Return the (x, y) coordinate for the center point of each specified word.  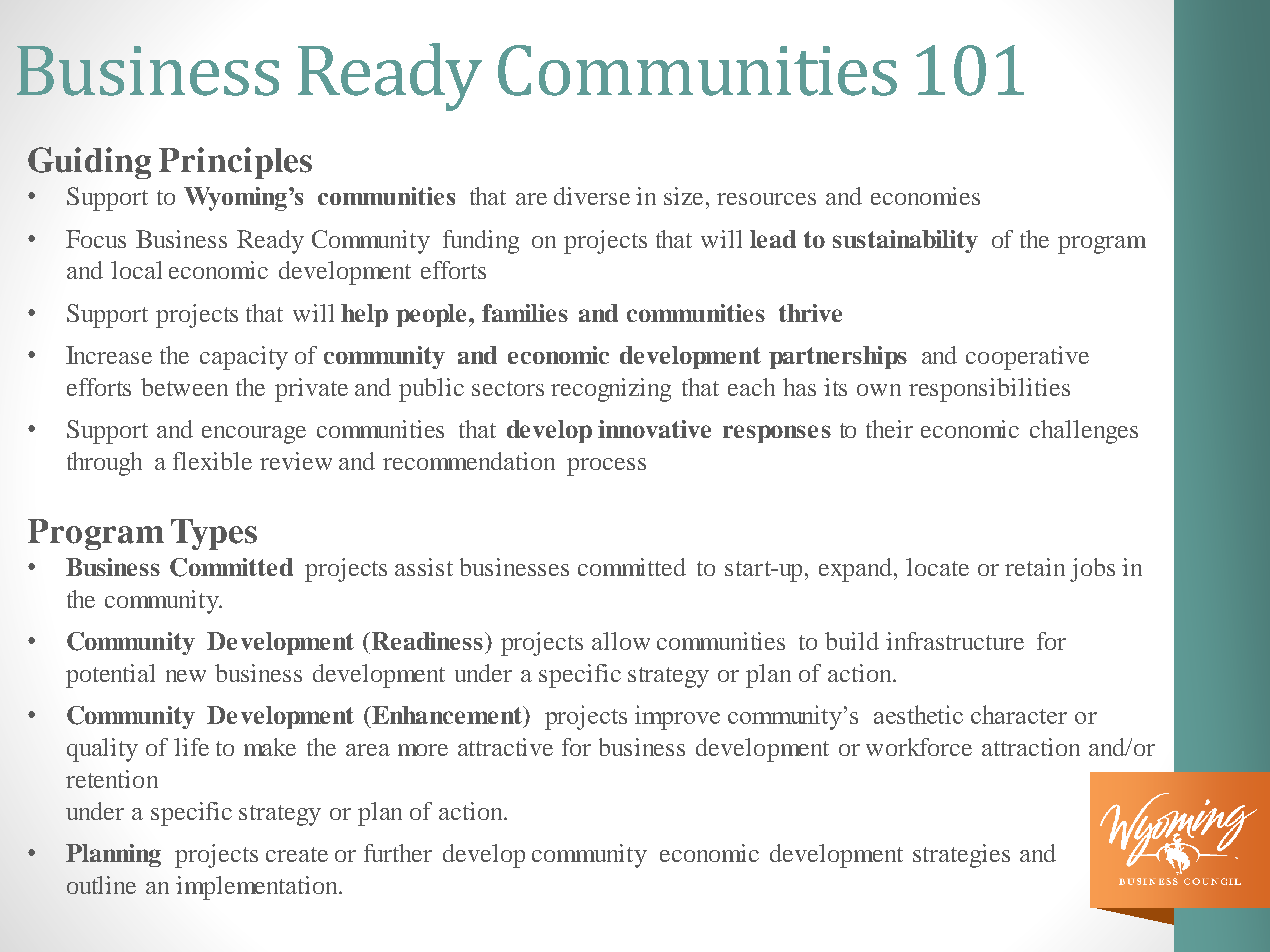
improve (677, 717)
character (1019, 714)
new (186, 676)
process (606, 467)
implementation (258, 888)
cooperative (1027, 358)
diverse (592, 196)
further (398, 853)
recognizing (611, 390)
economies (925, 196)
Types (214, 534)
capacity (244, 358)
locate (937, 567)
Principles (235, 163)
